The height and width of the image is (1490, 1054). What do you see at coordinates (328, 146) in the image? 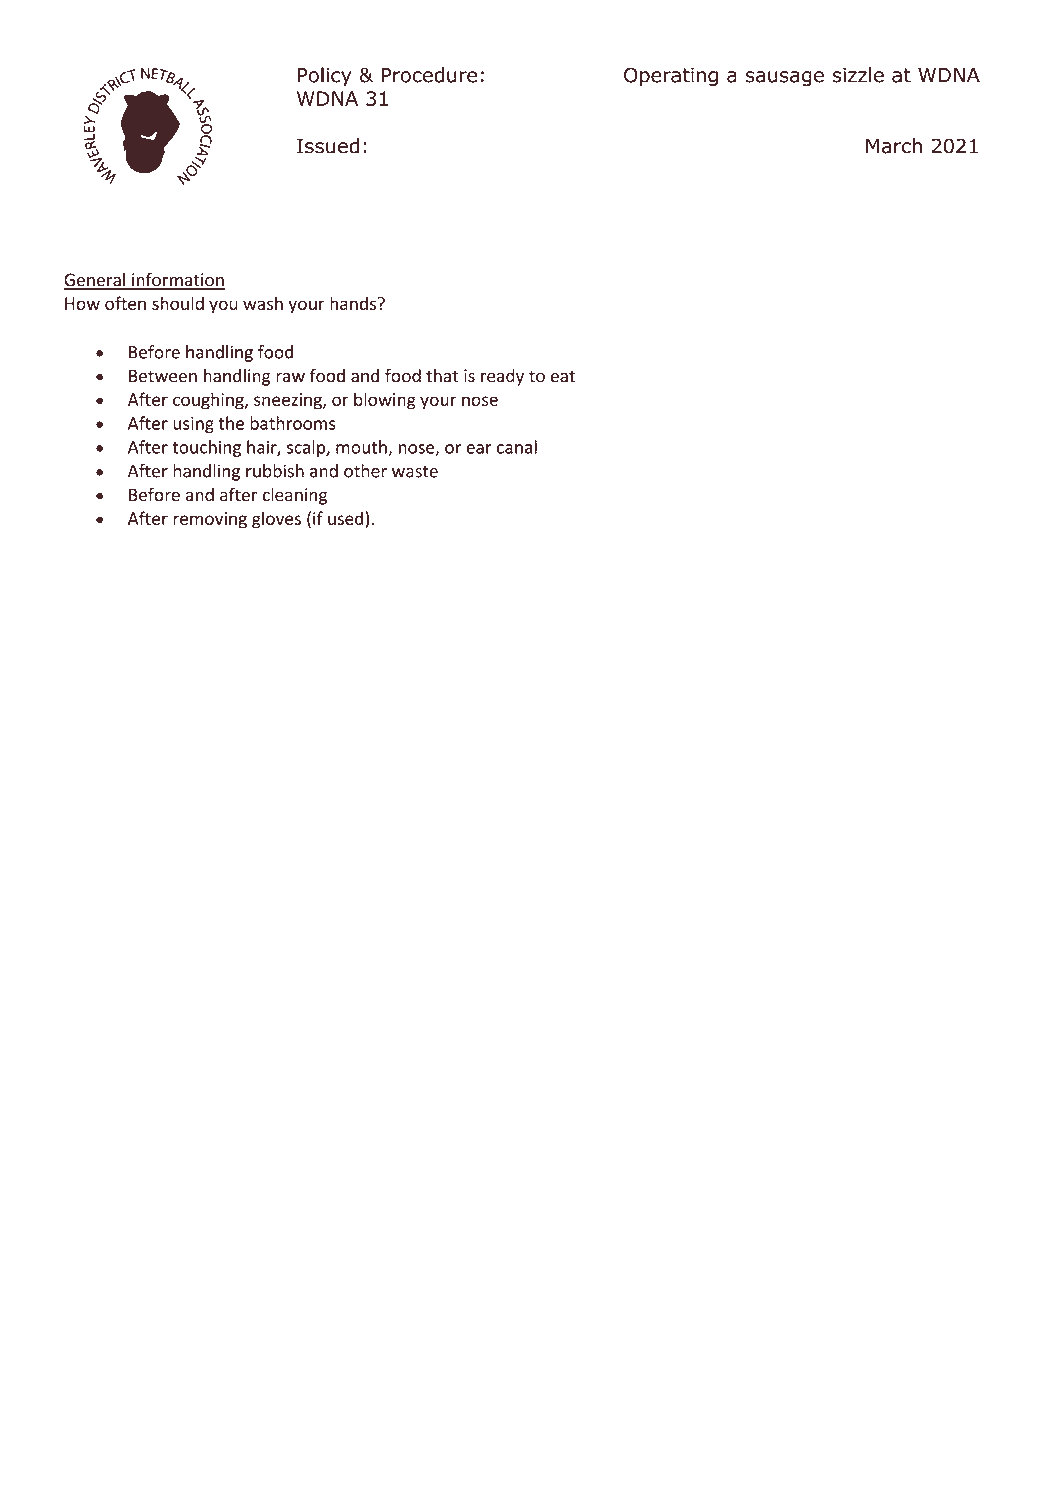
I see `Issued` at bounding box center [328, 146].
